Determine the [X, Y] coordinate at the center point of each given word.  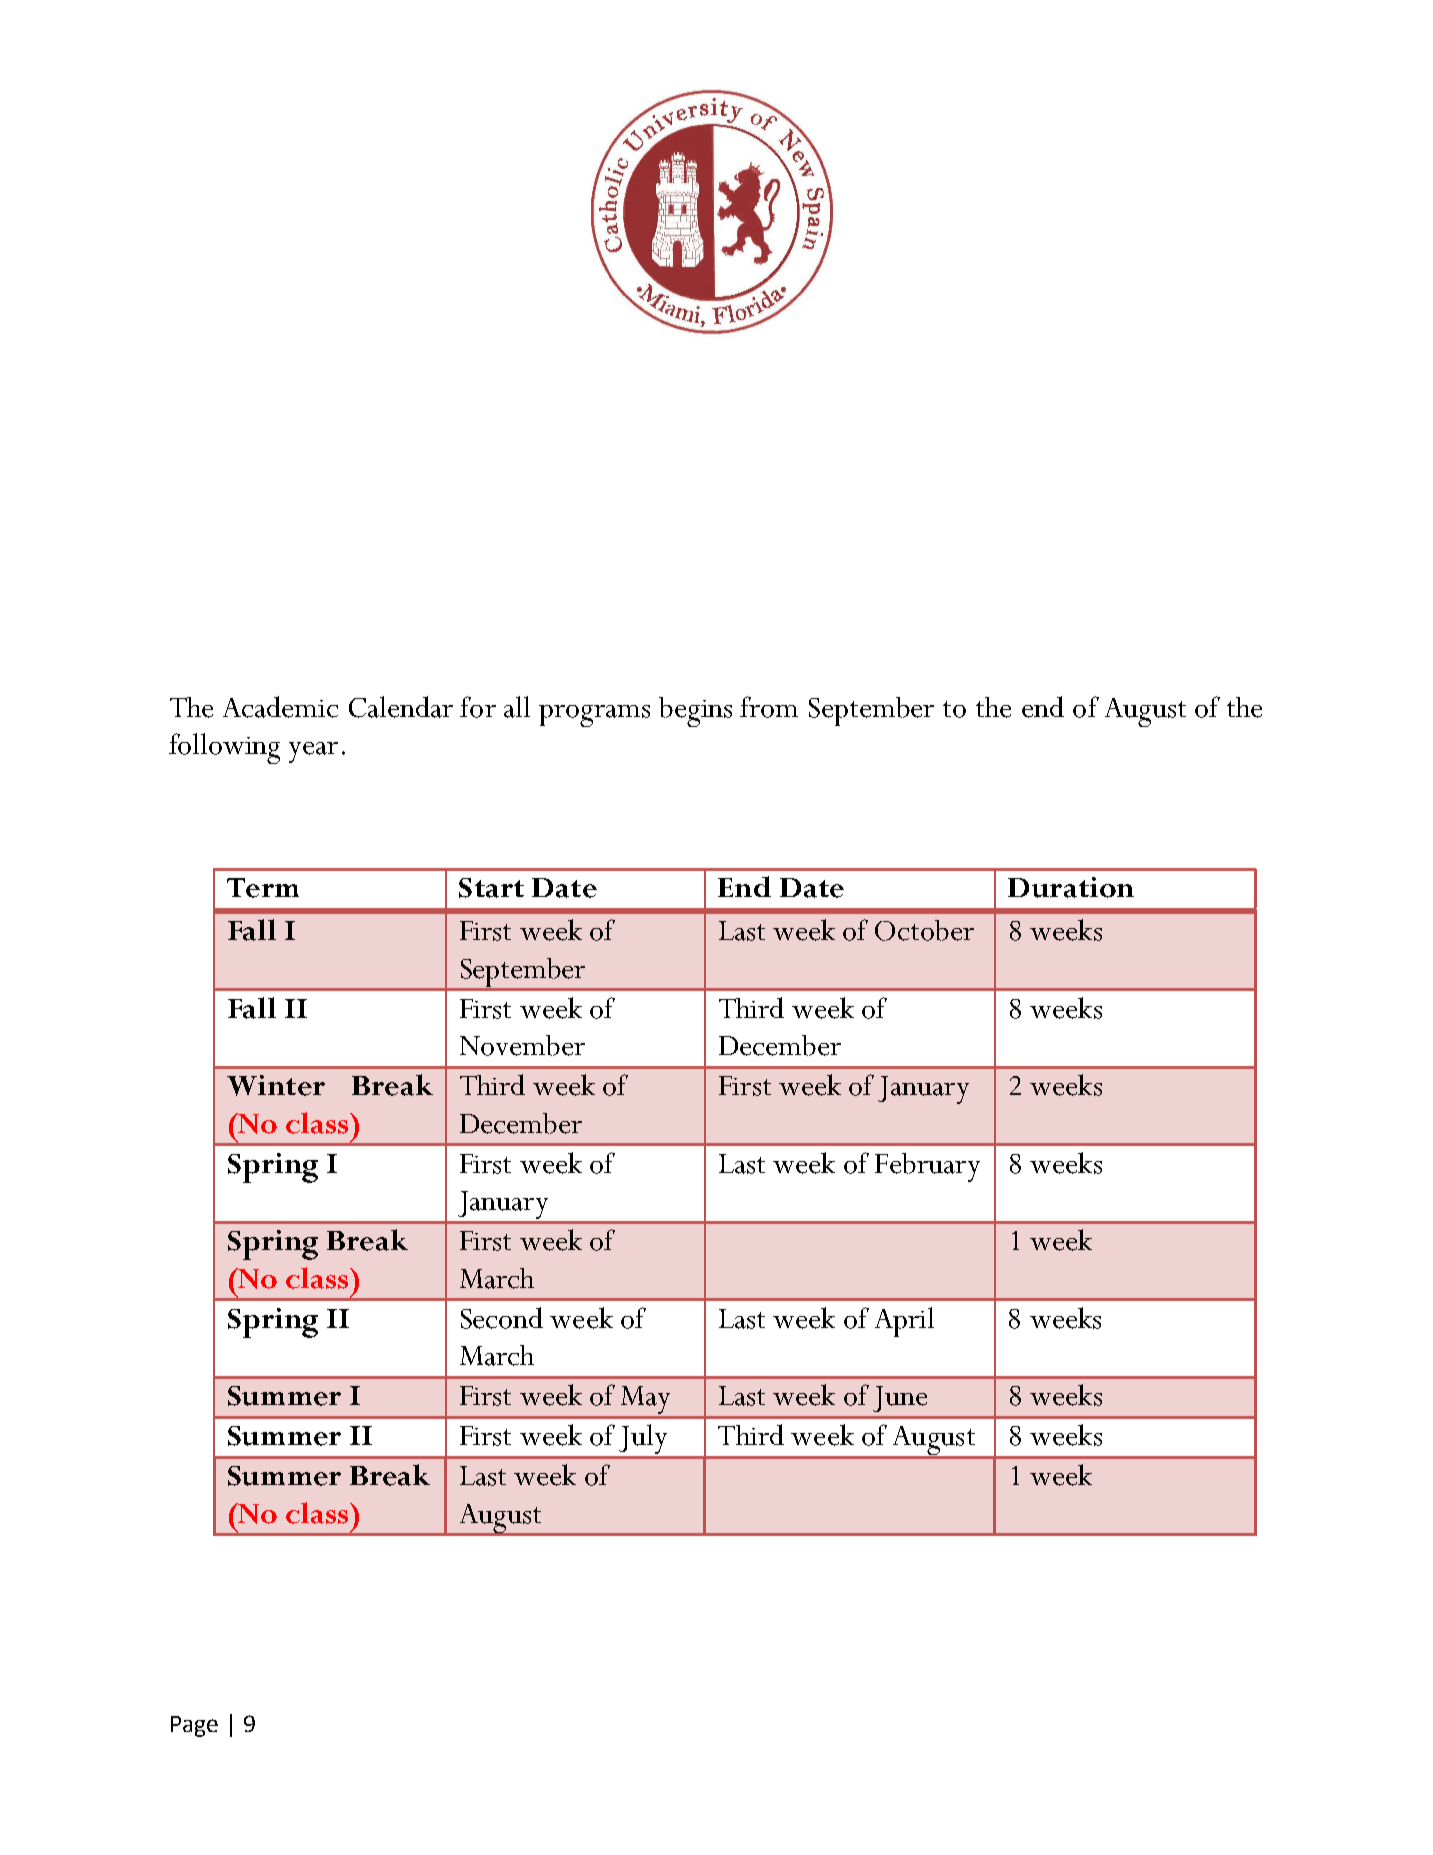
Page [194, 1726]
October [924, 930]
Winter [276, 1085]
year [313, 752]
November [522, 1045]
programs [594, 716]
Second [502, 1318]
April [904, 1322]
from [769, 707]
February [927, 1167]
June [900, 1399]
